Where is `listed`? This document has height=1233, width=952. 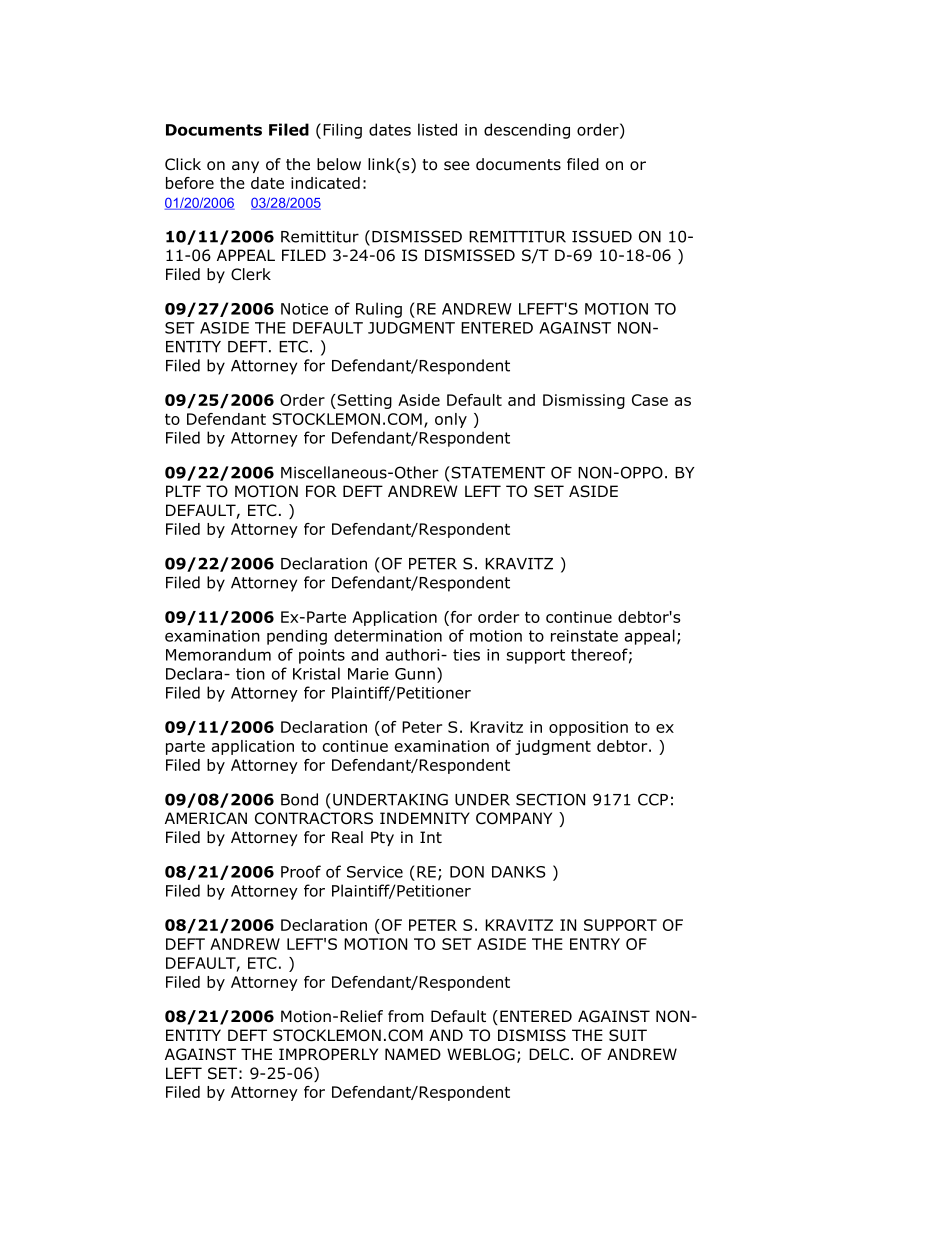 listed is located at coordinates (437, 129).
